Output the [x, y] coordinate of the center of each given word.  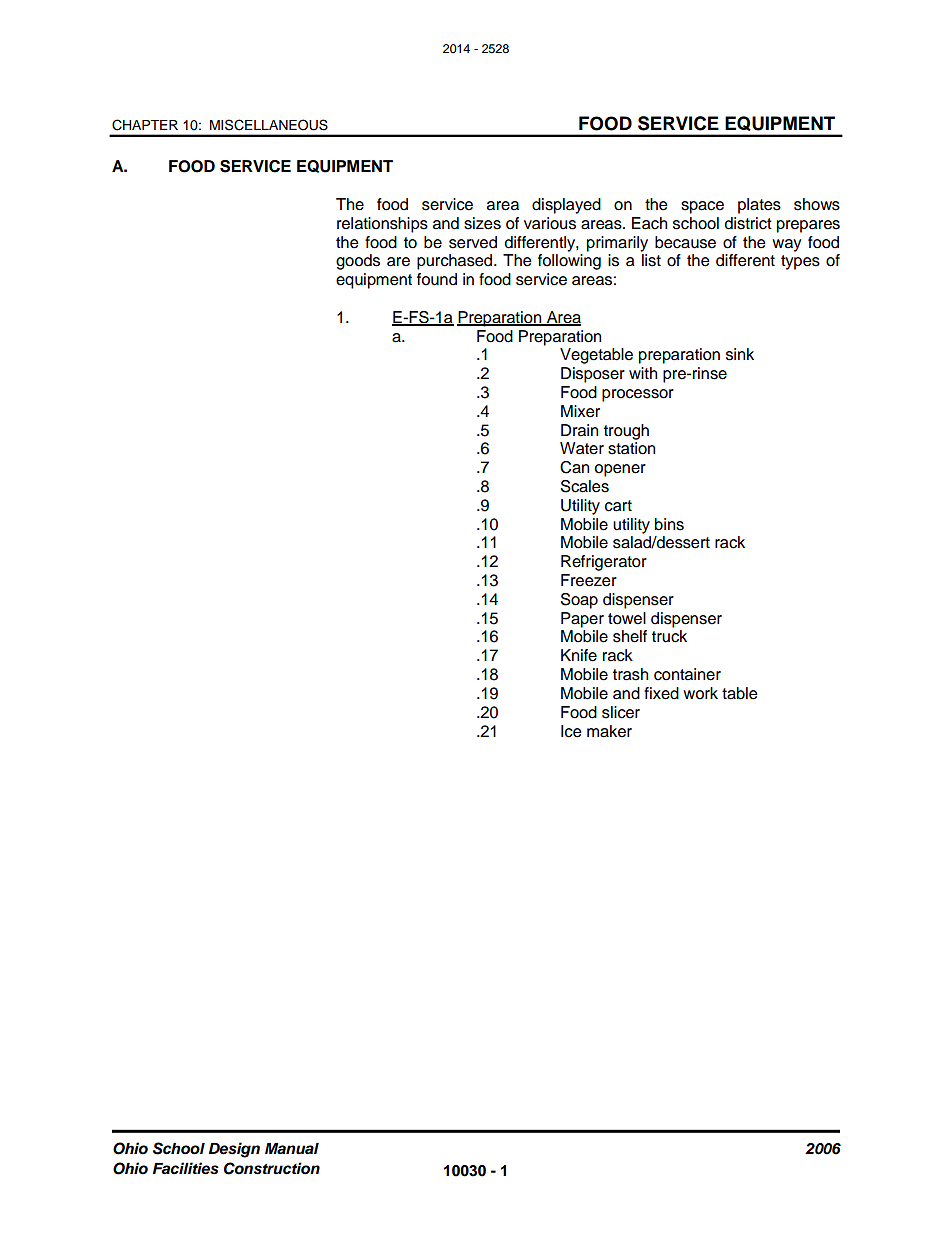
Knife [579, 655]
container [687, 674]
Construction [272, 1168]
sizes [482, 223]
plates [759, 206]
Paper [582, 620]
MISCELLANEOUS [269, 125]
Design [234, 1150]
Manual [292, 1149]
